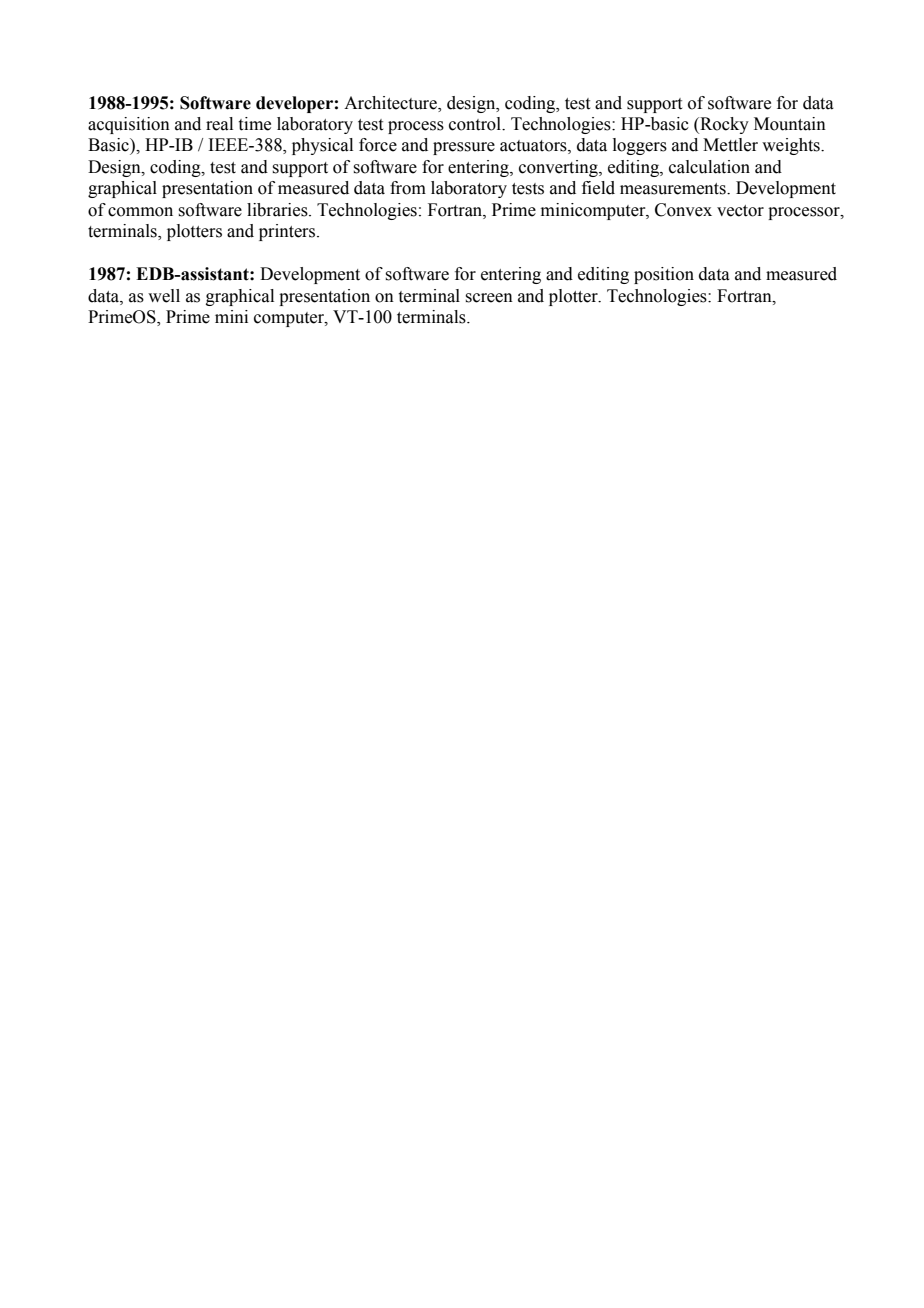 This image has width=924, height=1308. I want to click on real, so click(219, 124).
